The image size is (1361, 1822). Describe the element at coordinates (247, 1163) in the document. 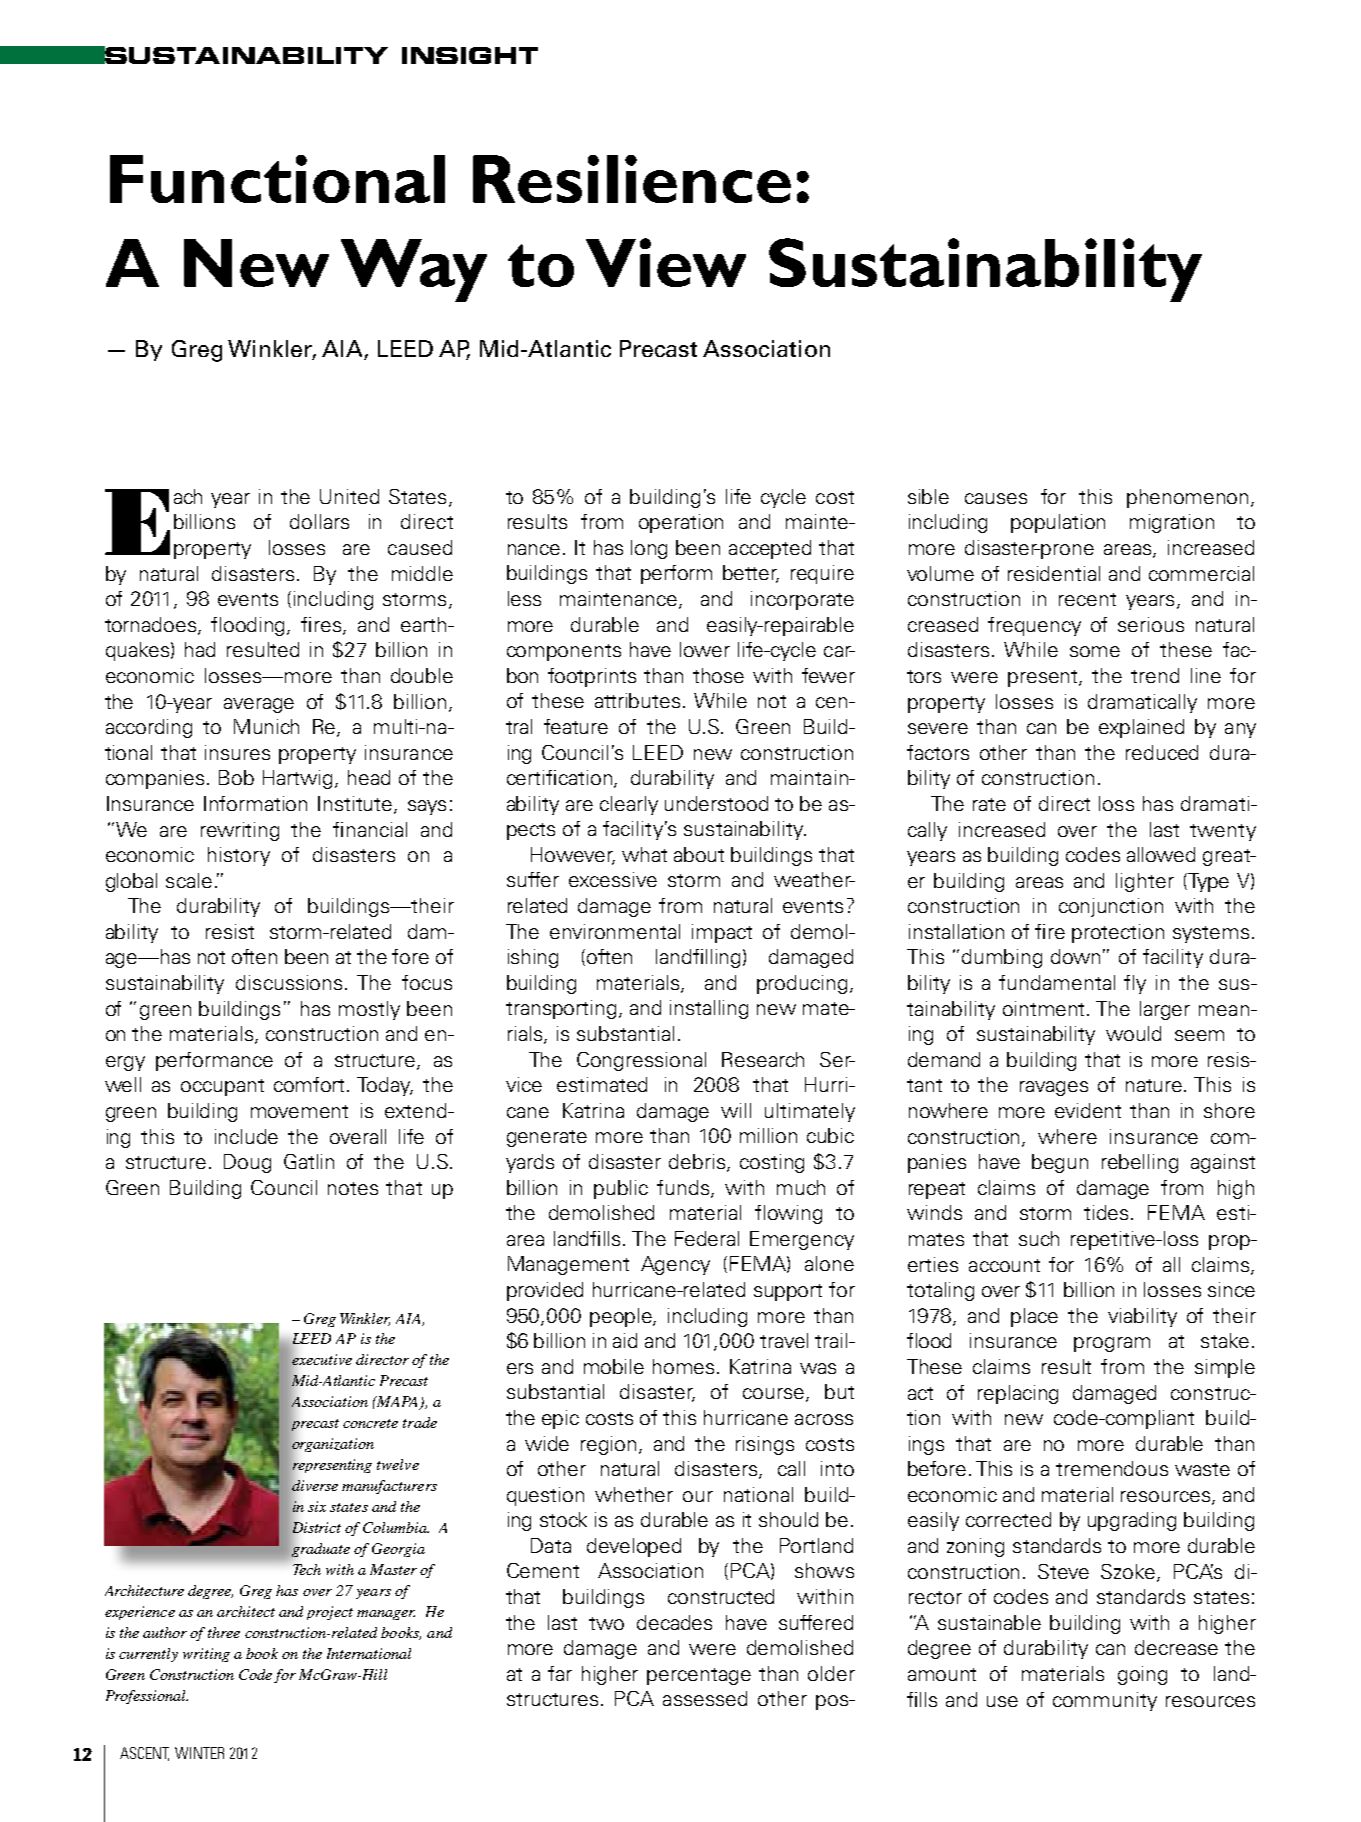

I see `Doug` at that location.
